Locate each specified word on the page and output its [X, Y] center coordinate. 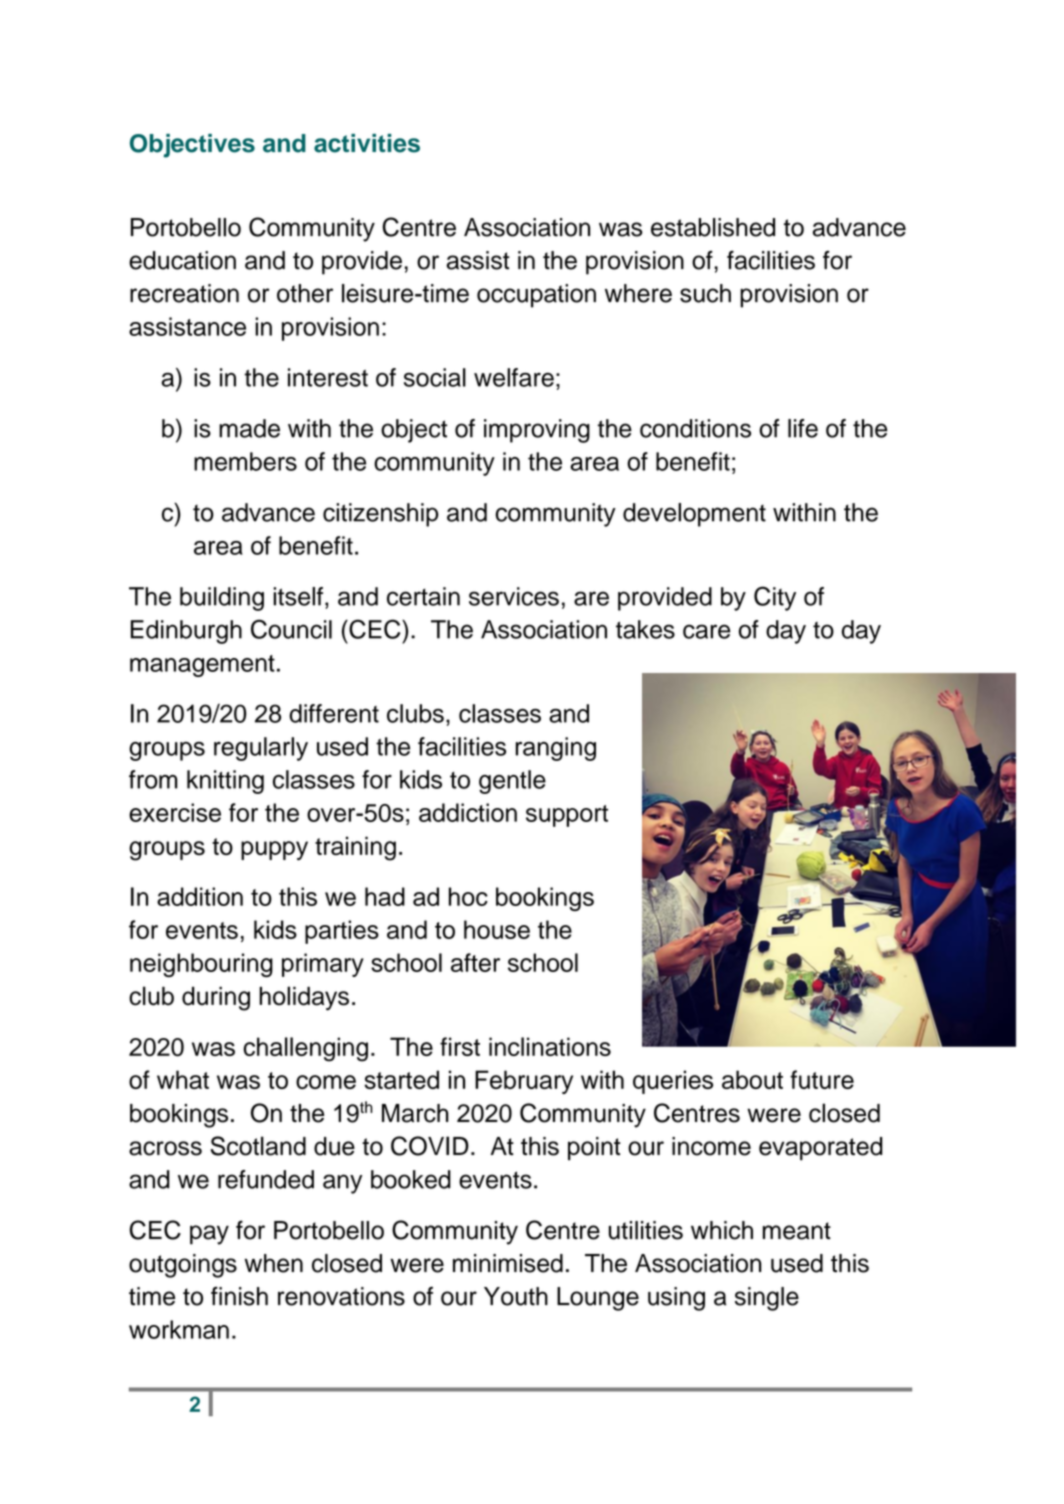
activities [367, 143]
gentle [512, 782]
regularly [261, 749]
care [706, 631]
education [182, 260]
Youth [516, 1296]
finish [239, 1296]
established [713, 227]
